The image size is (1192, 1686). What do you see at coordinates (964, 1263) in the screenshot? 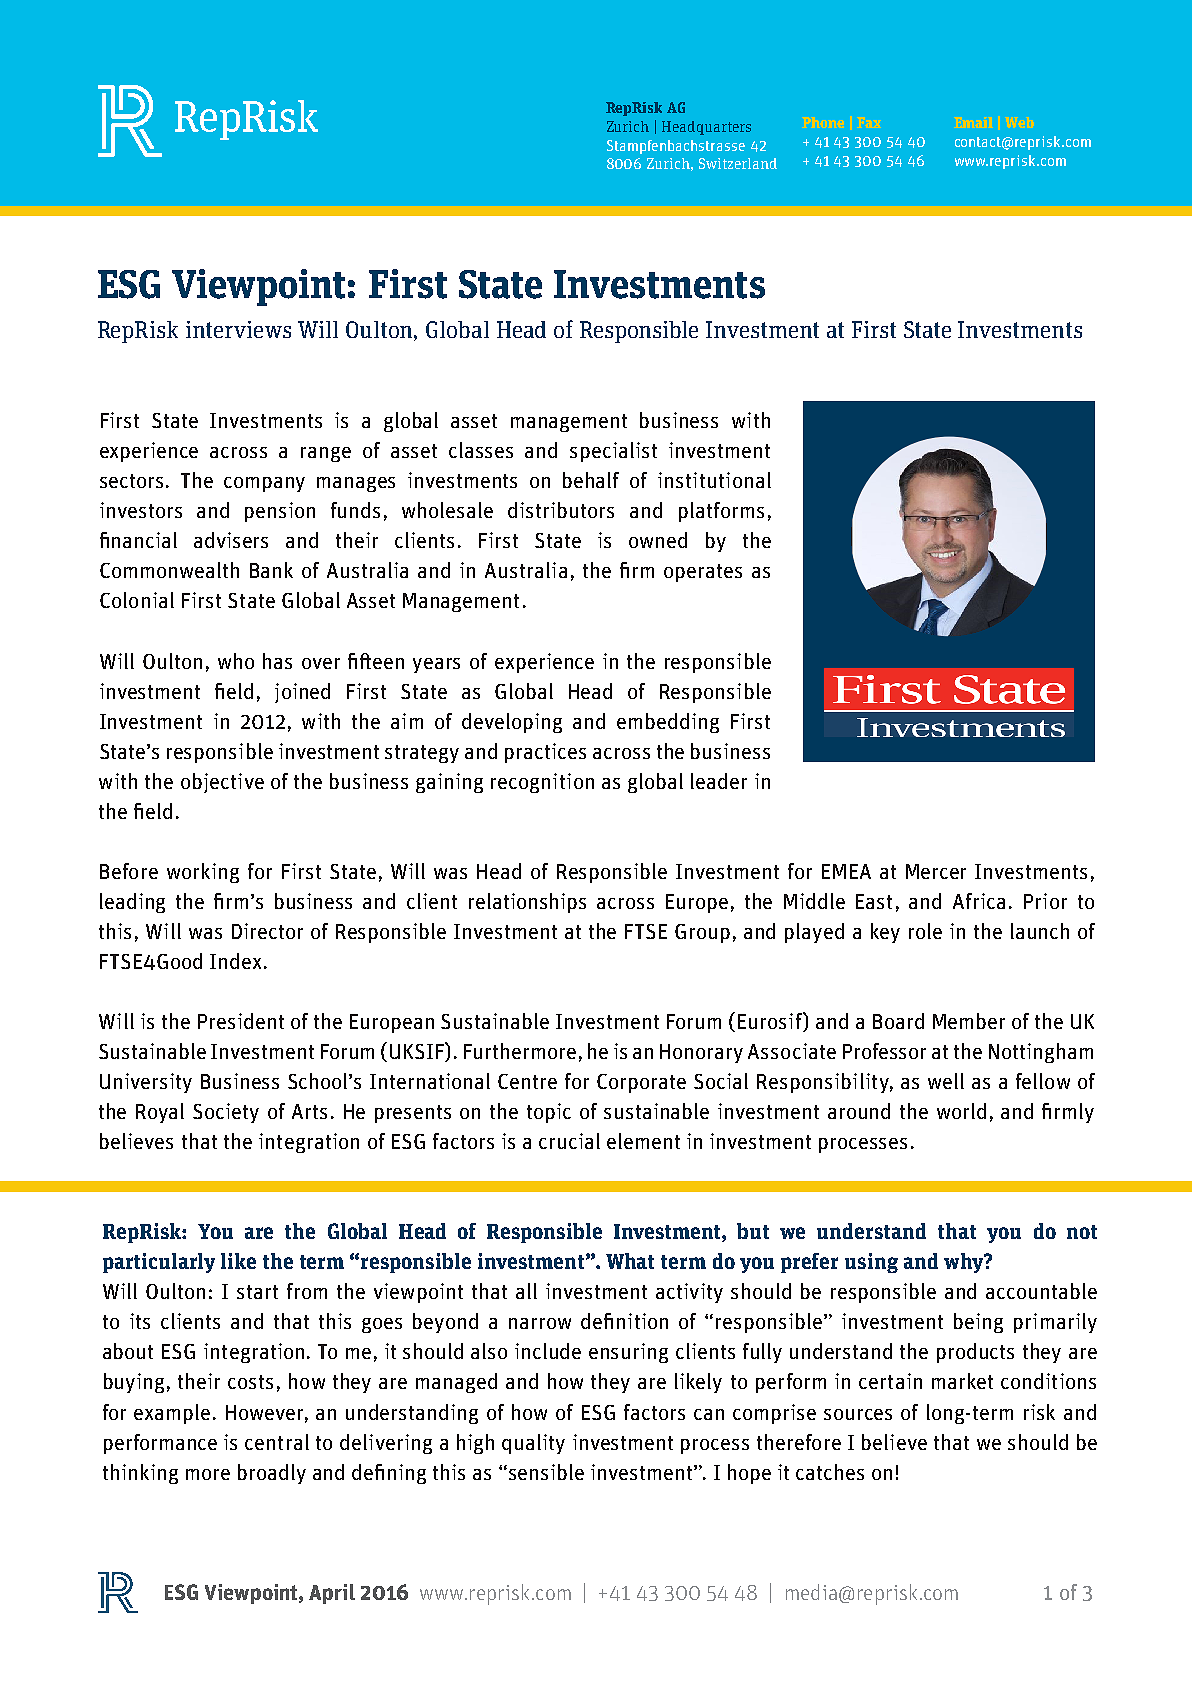
I see `why` at bounding box center [964, 1263].
